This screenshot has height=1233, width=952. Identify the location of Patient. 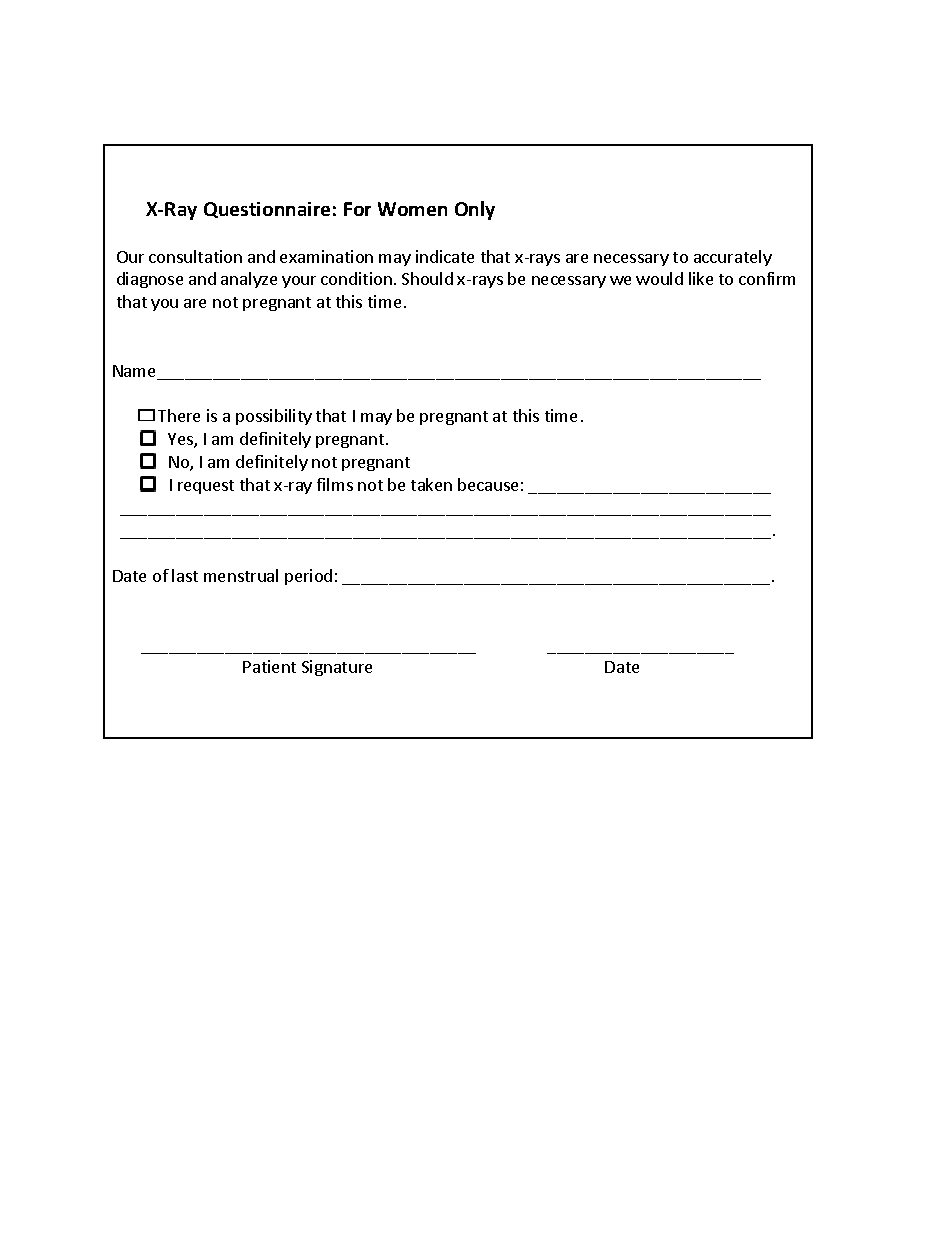
(269, 666).
